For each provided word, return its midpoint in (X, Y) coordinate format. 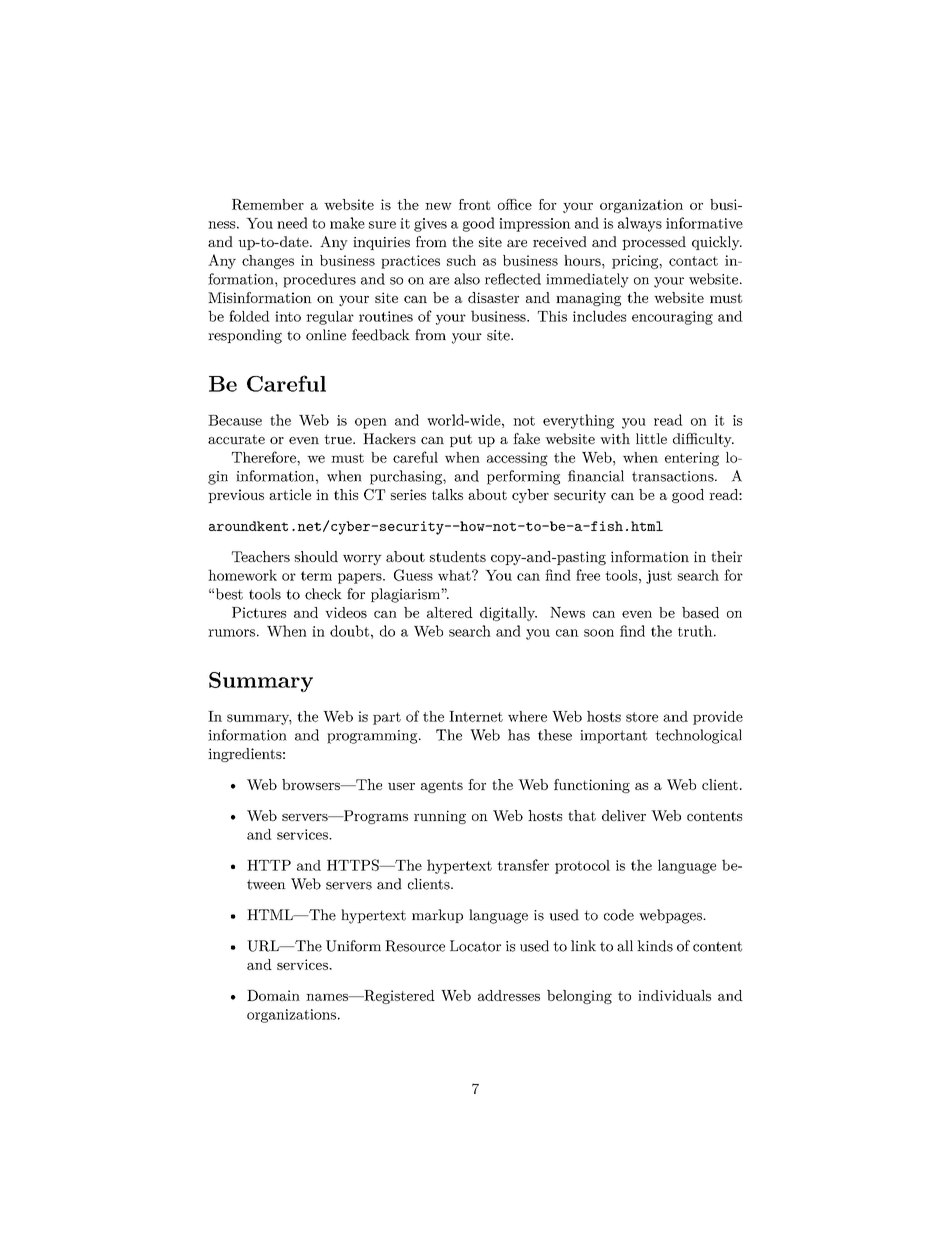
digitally (508, 614)
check (323, 594)
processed (654, 243)
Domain (273, 995)
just (659, 577)
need (292, 223)
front (474, 204)
